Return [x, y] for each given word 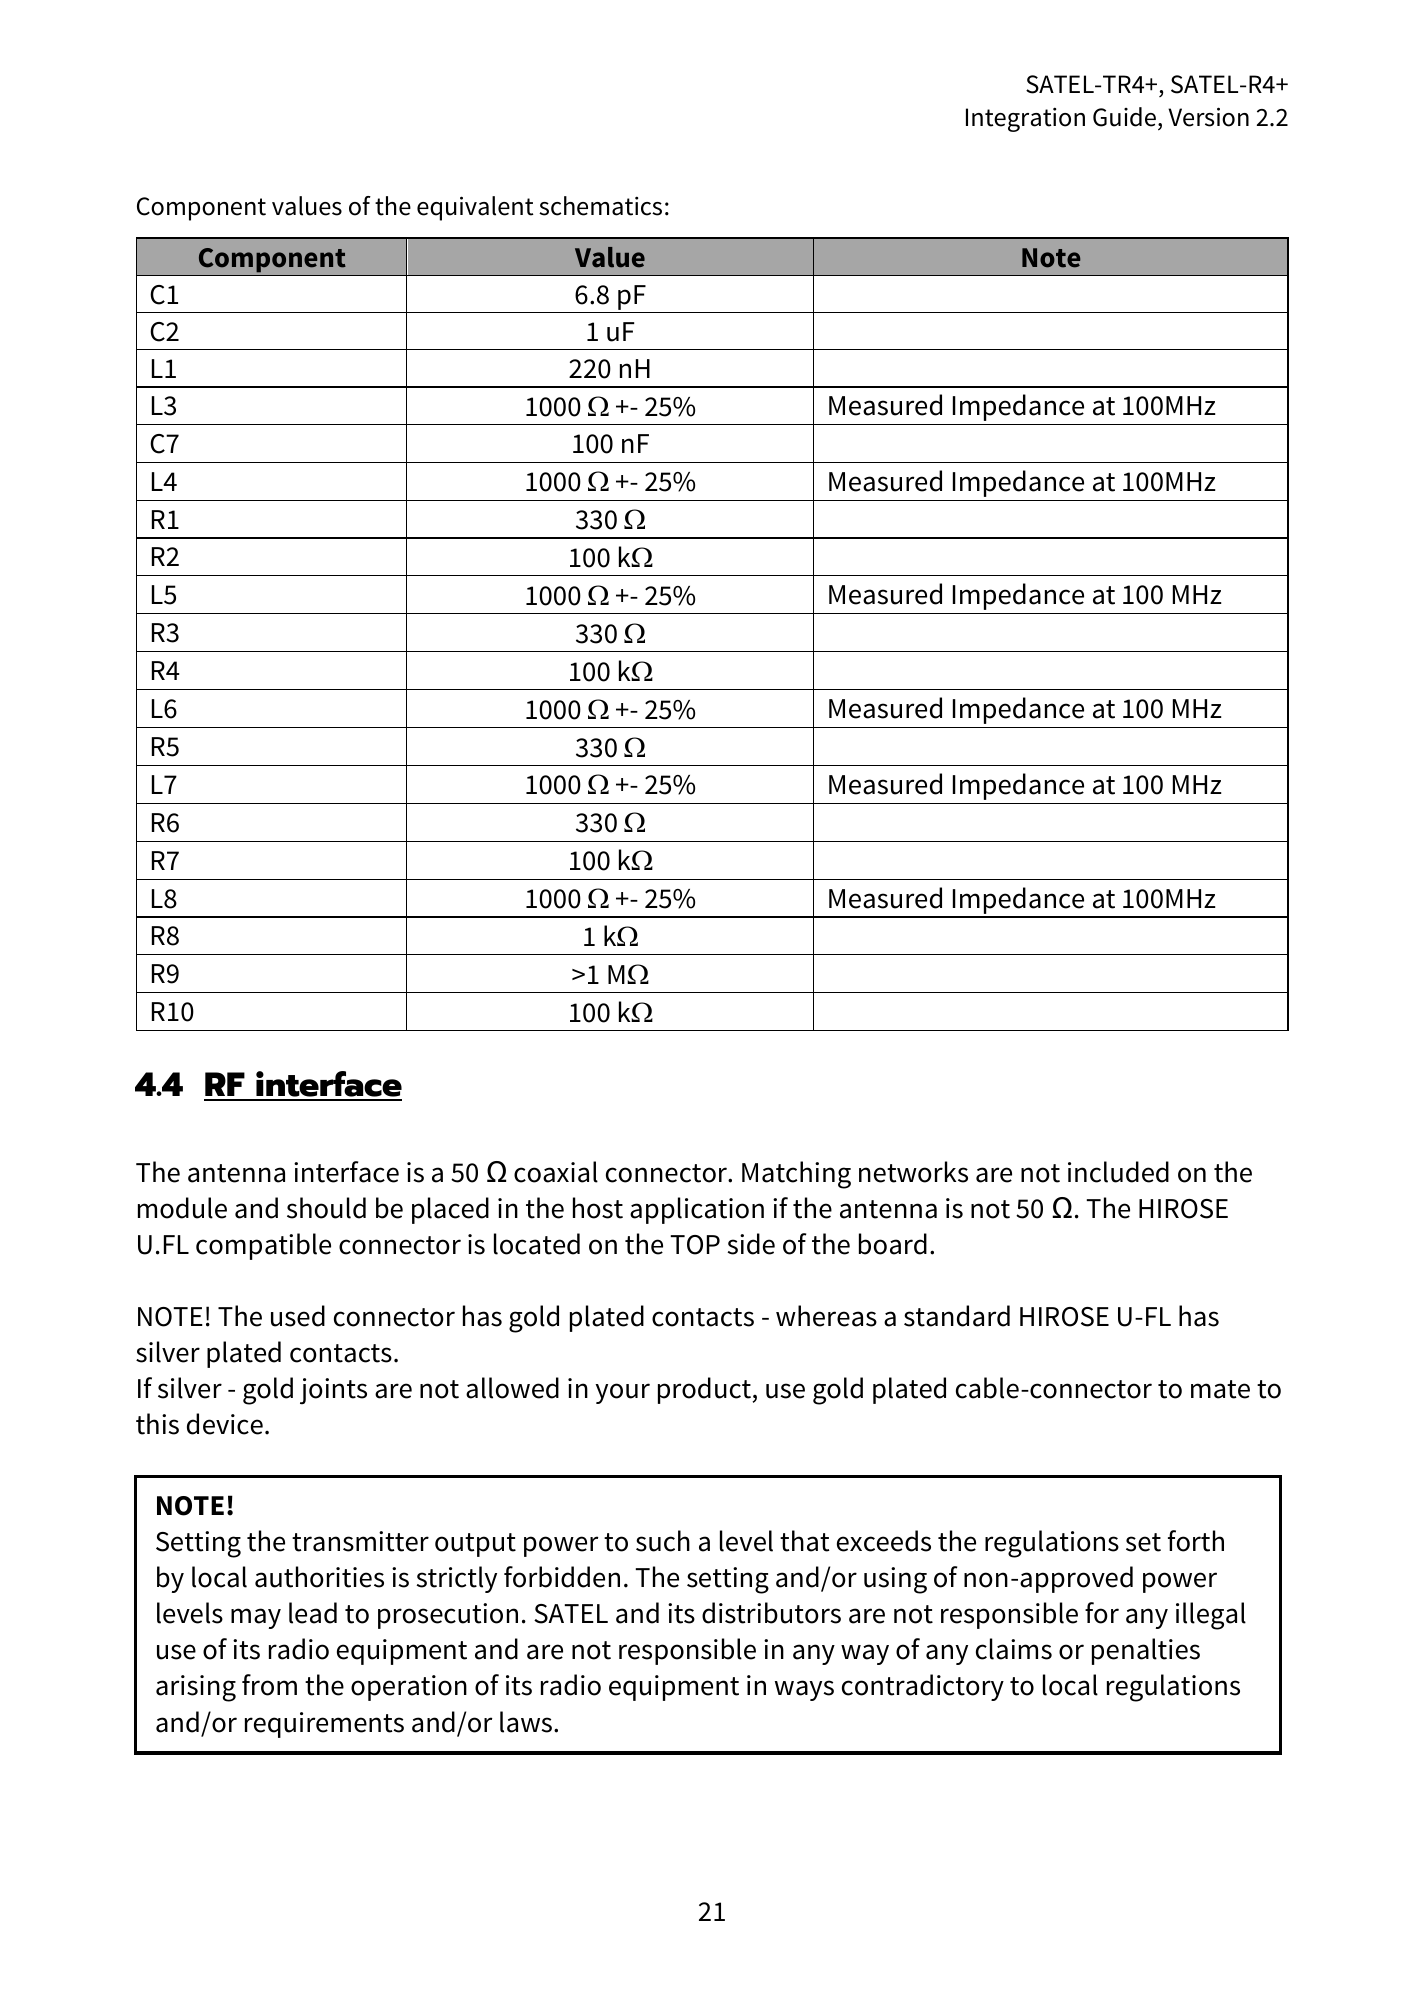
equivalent [475, 208]
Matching [796, 1175]
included [1118, 1172]
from [269, 1685]
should [326, 1208]
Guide [1124, 117]
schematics [600, 206]
